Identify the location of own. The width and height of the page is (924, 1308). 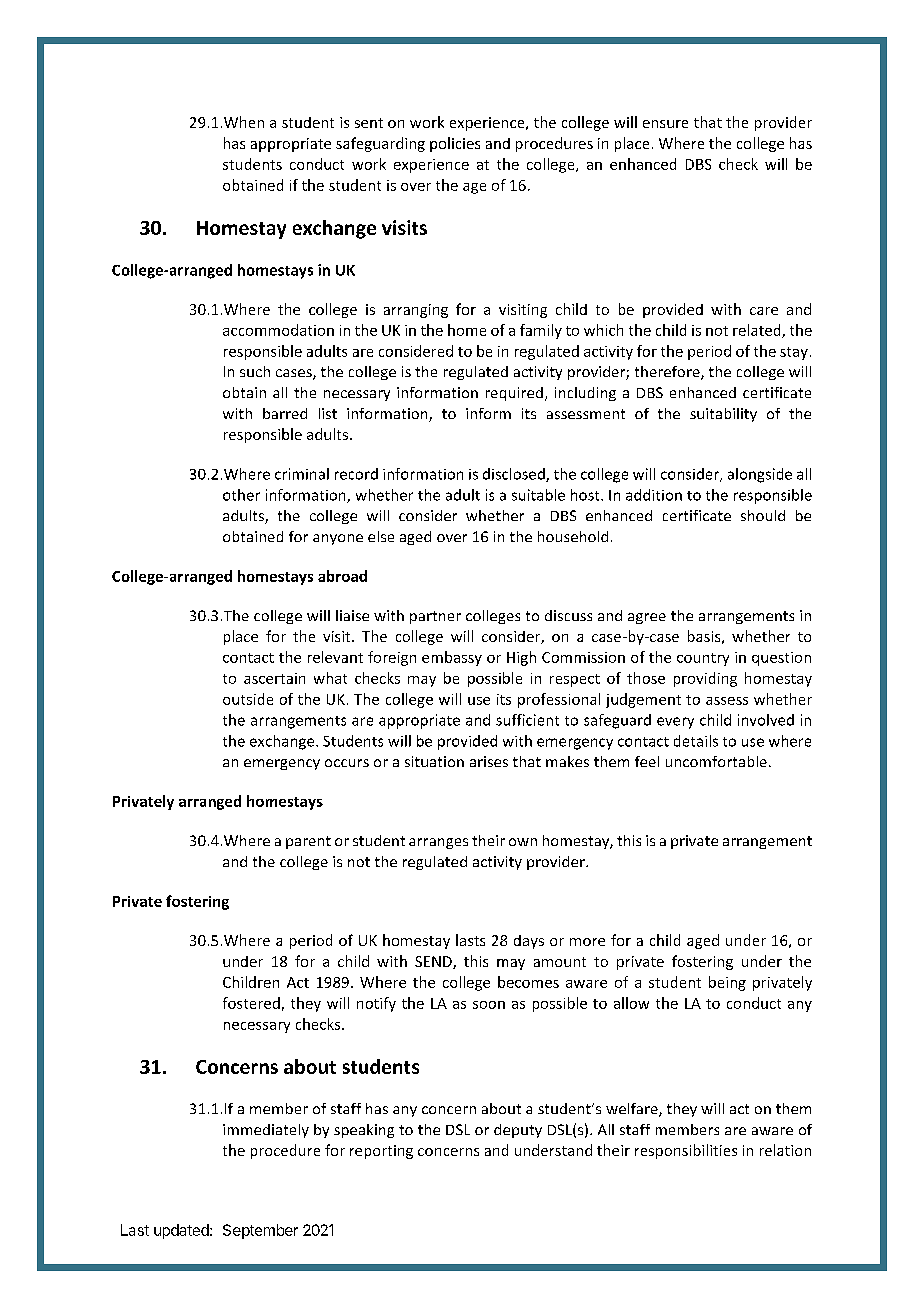
(523, 842).
